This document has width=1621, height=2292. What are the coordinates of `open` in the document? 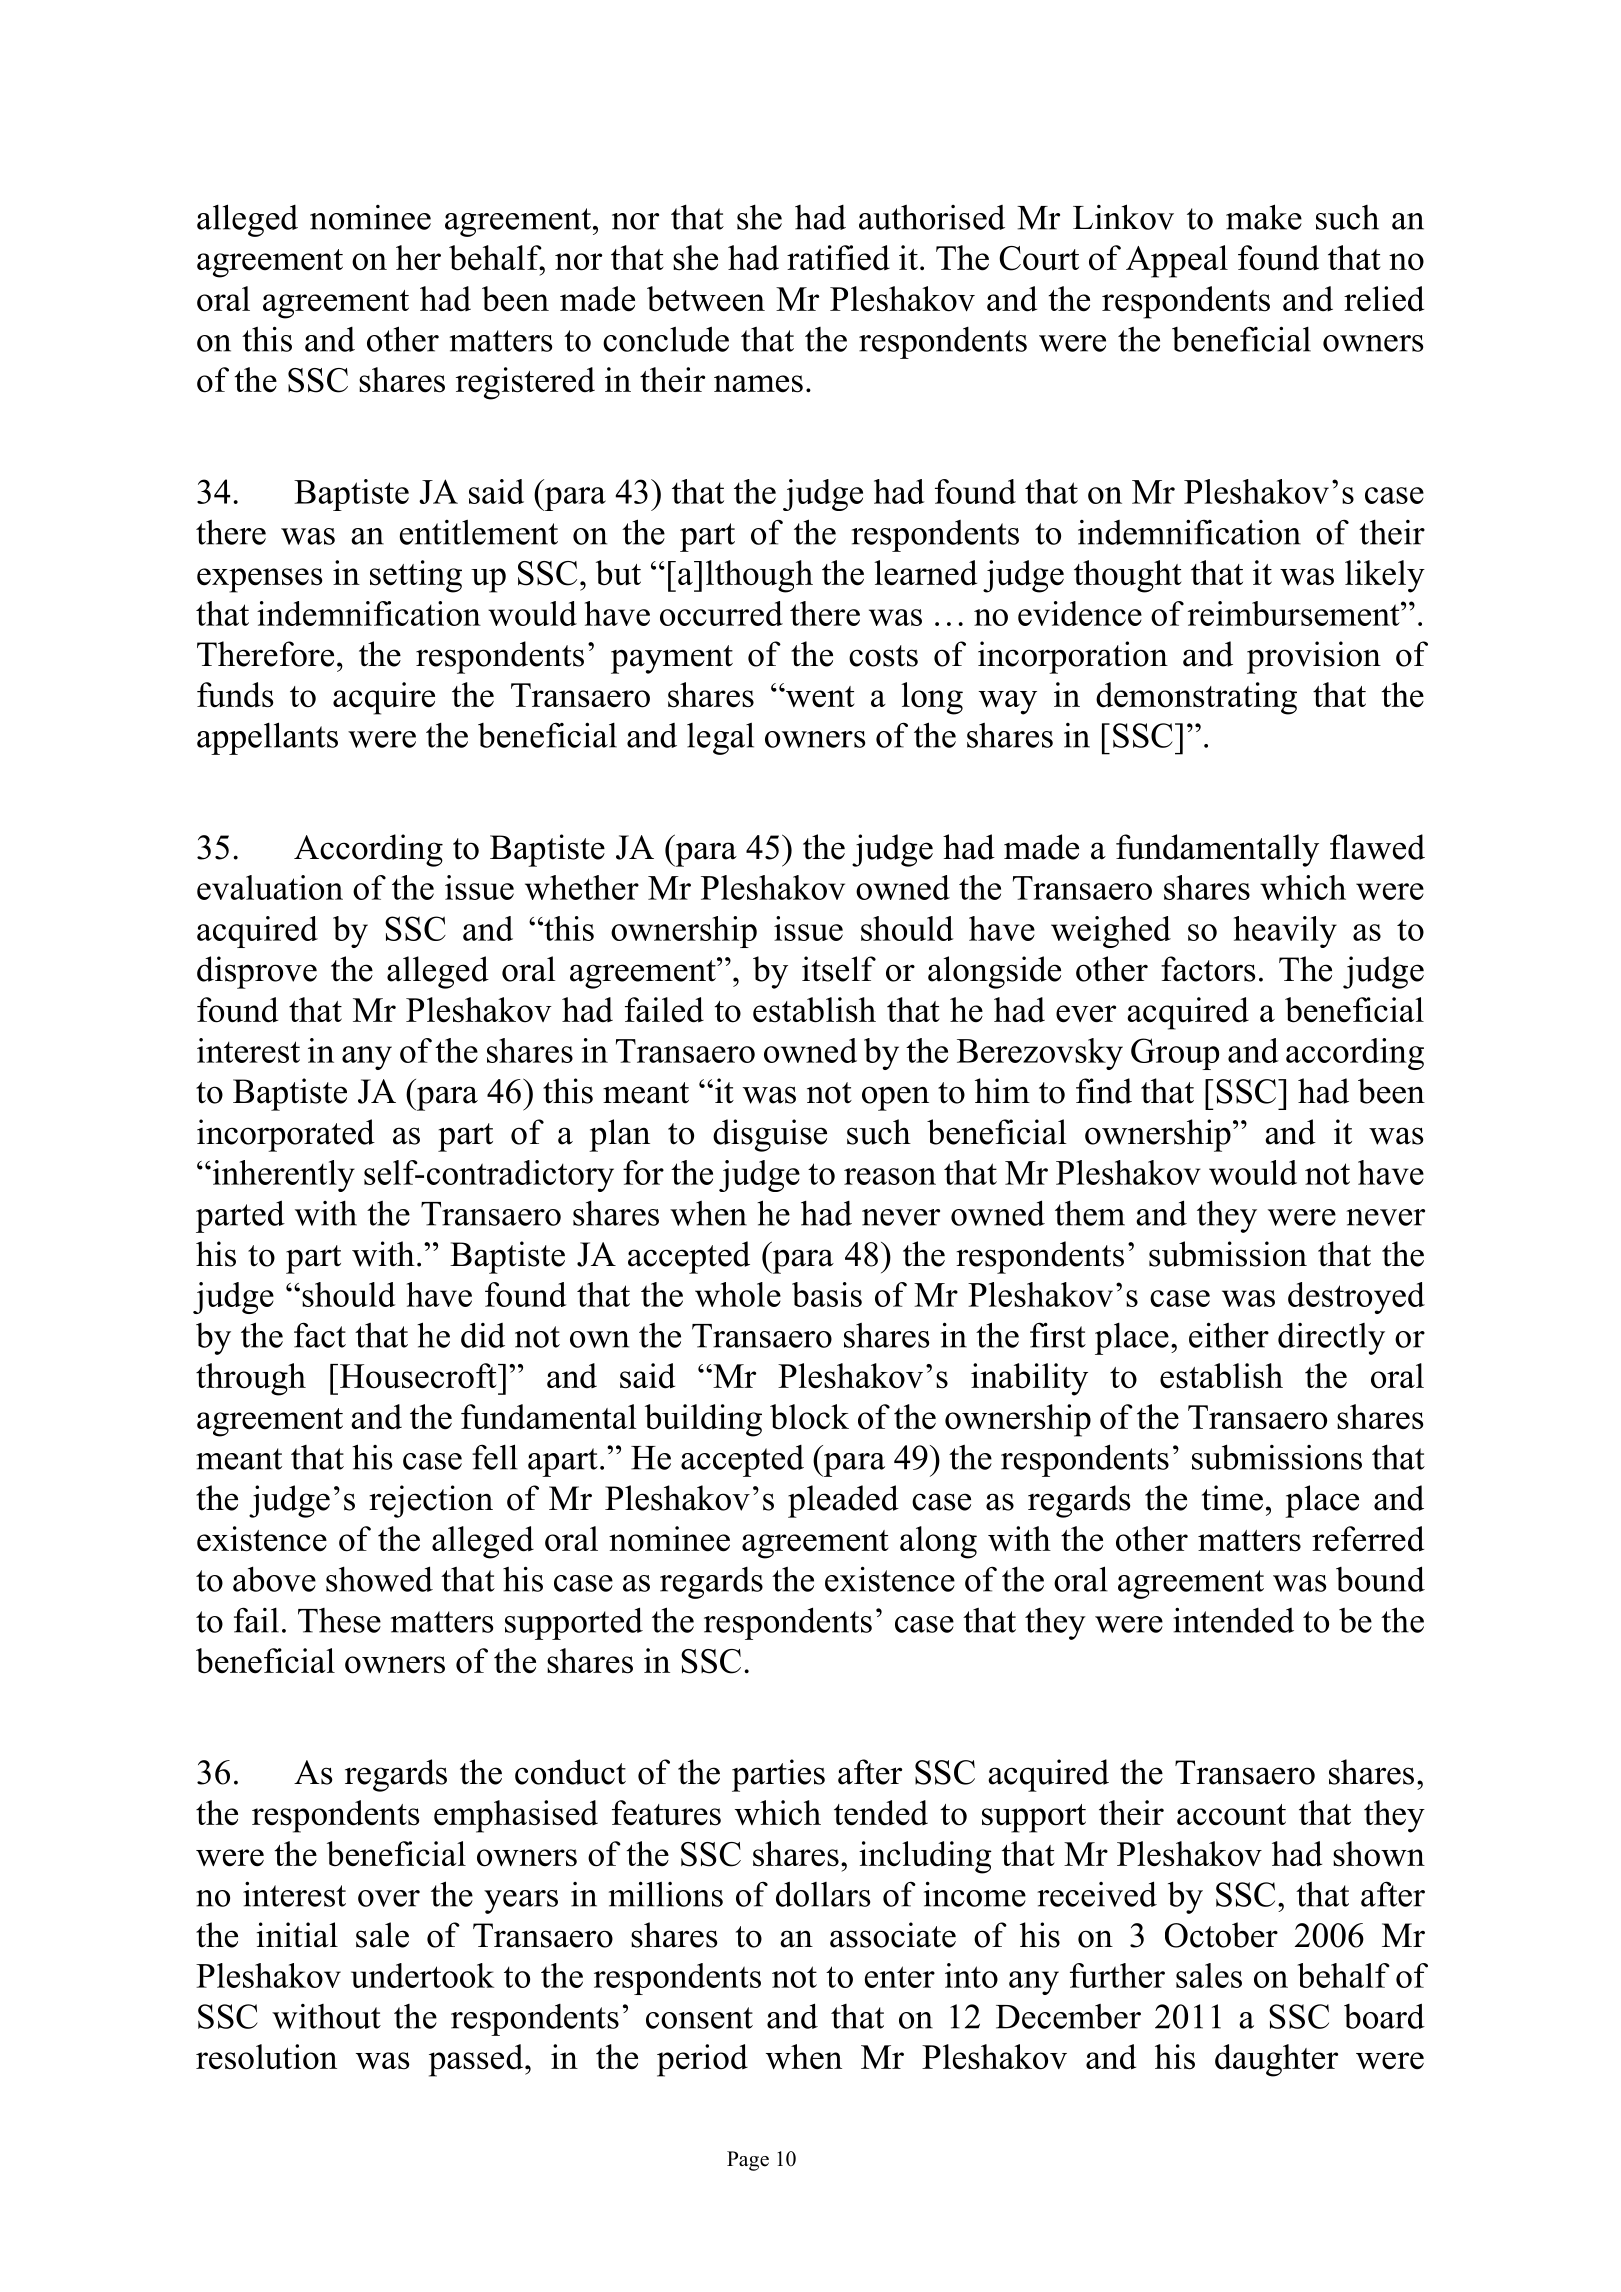 It's located at (895, 1098).
